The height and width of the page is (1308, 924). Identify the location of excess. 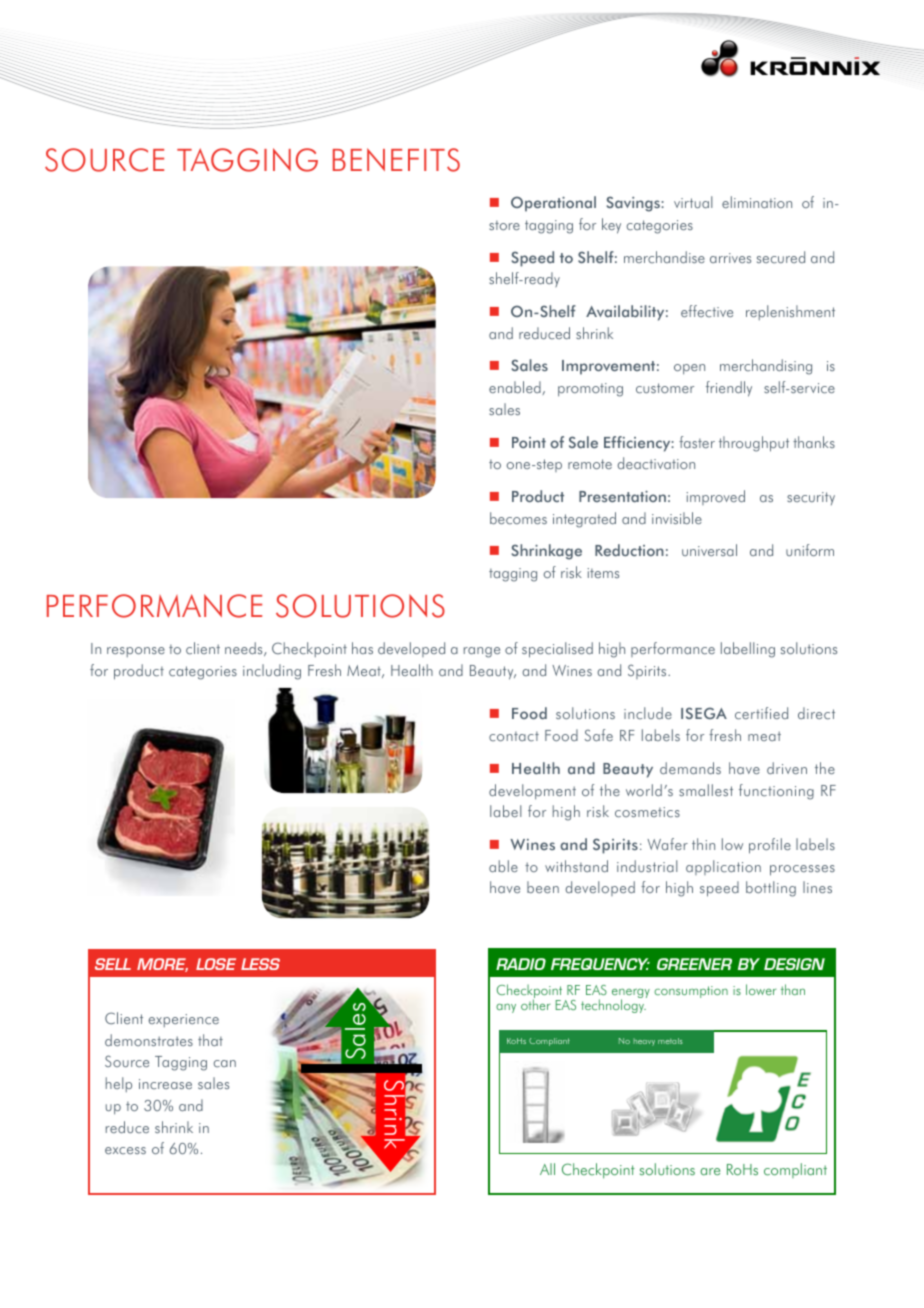
(125, 1150).
